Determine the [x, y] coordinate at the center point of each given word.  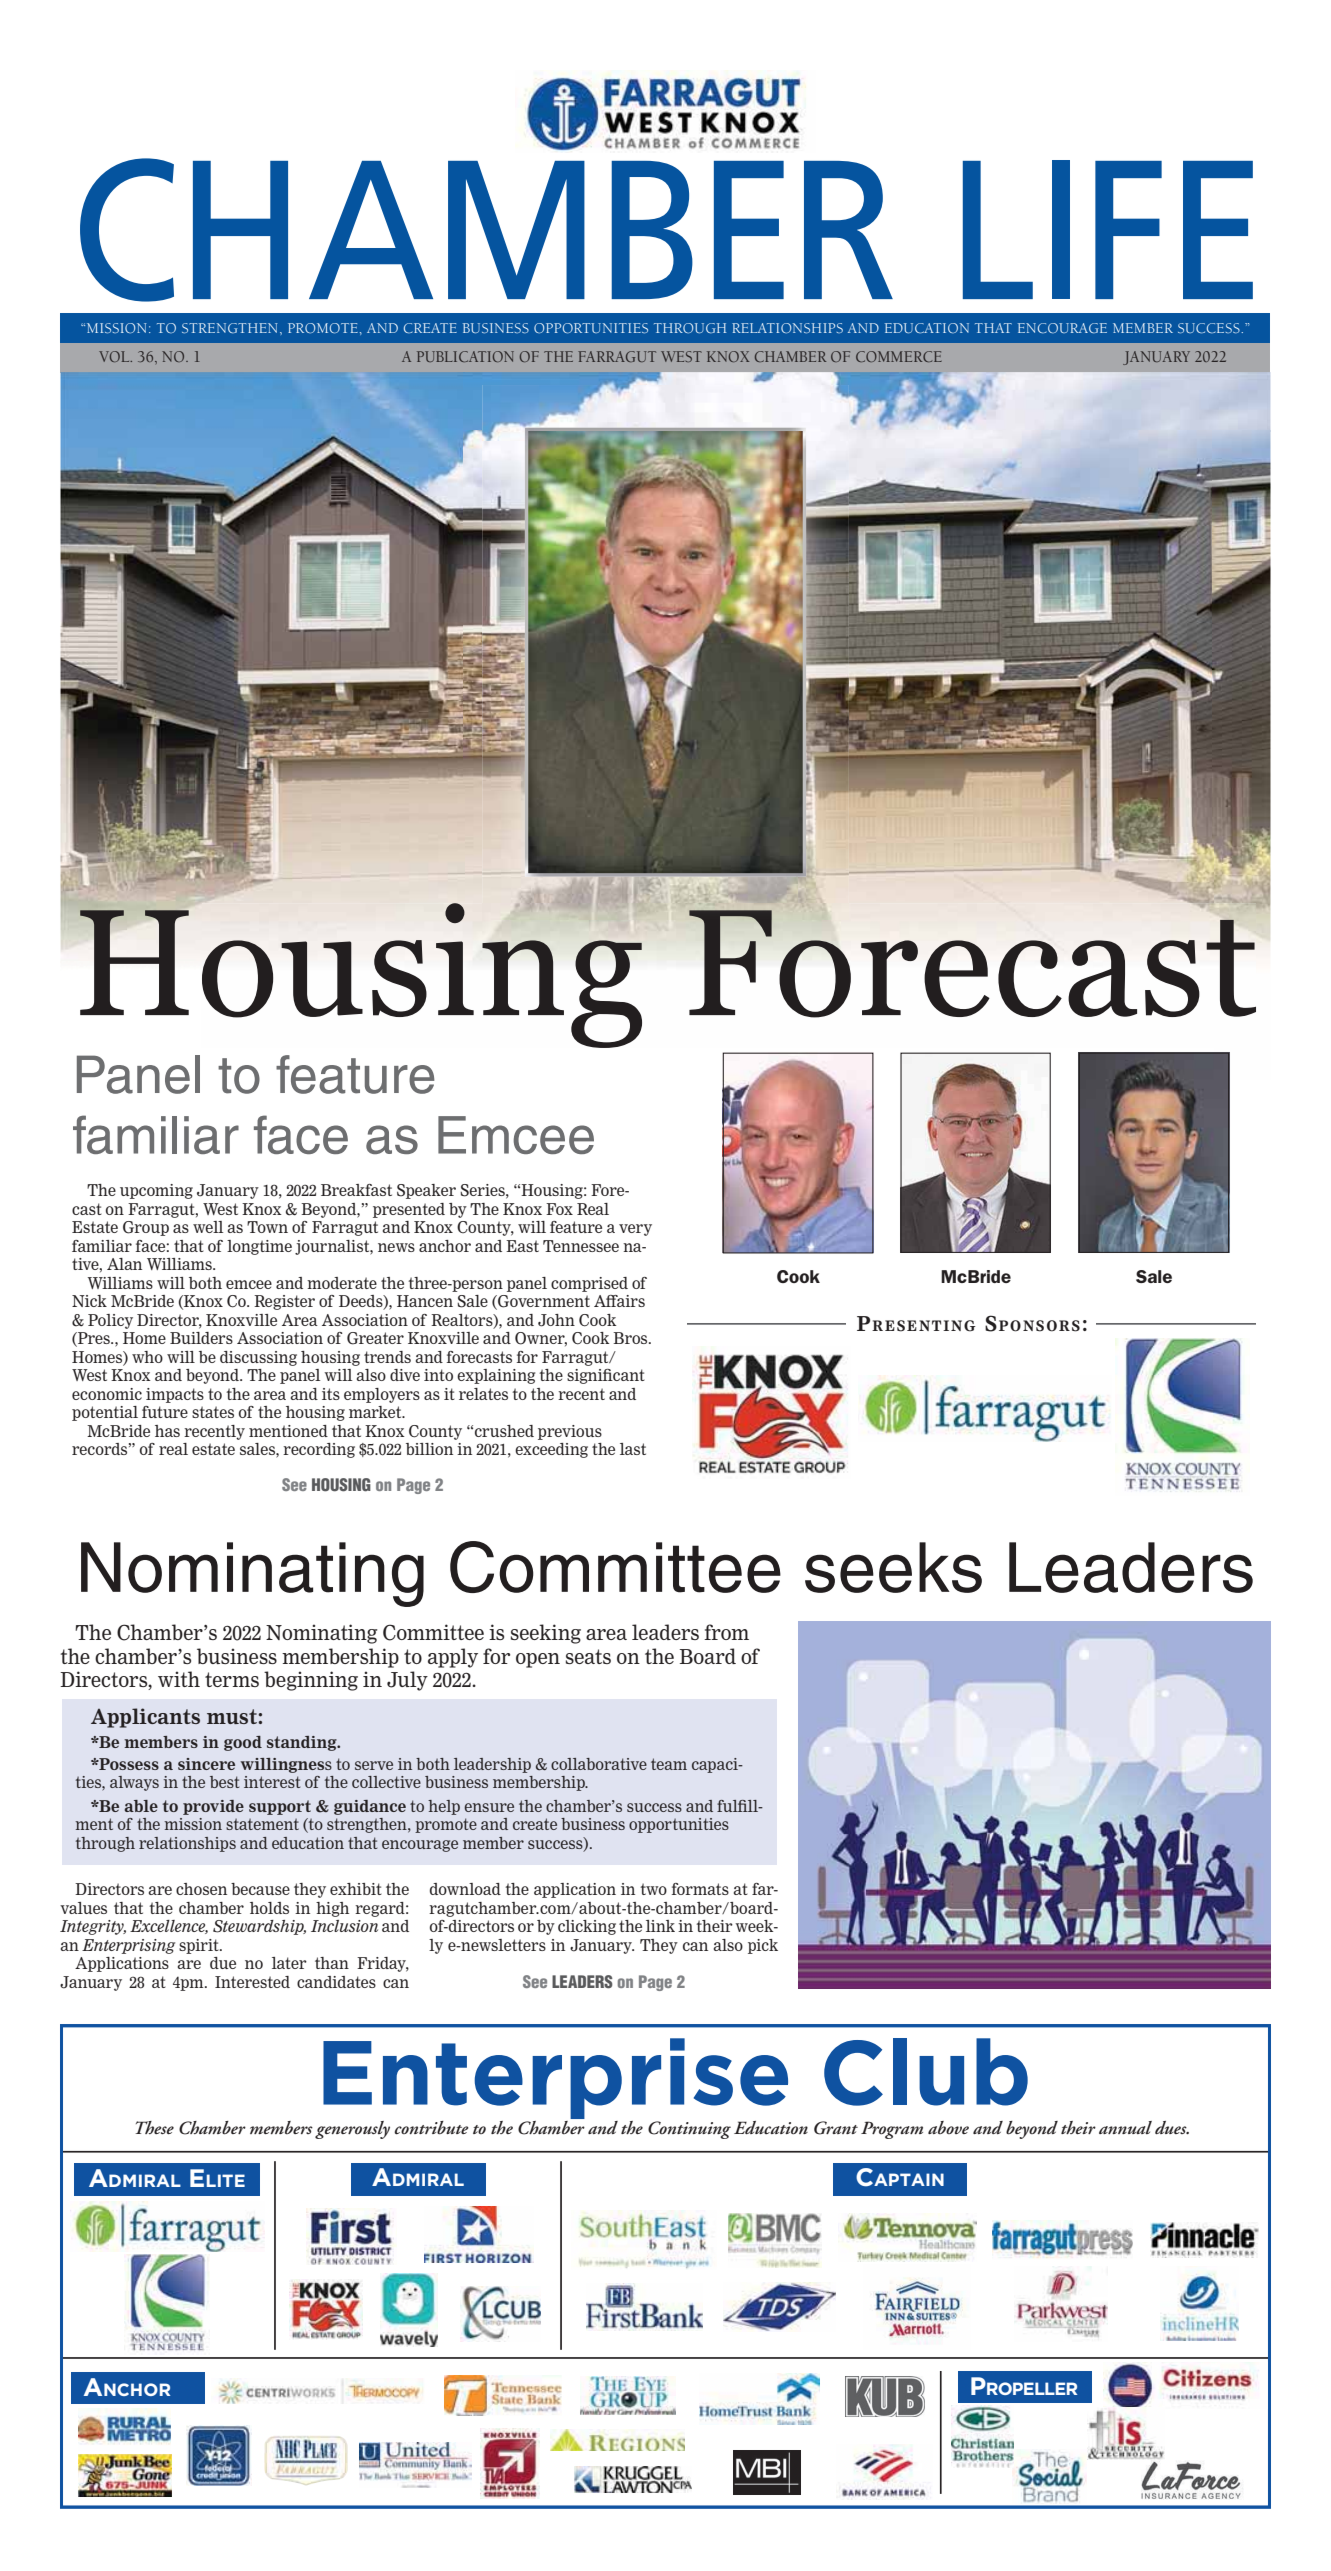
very [635, 1230]
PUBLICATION [465, 356]
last [633, 1449]
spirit [200, 1946]
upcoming [156, 1191]
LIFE [1108, 229]
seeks [893, 1567]
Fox [559, 1209]
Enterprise [555, 2078]
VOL [115, 356]
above [948, 2127]
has [167, 1431]
